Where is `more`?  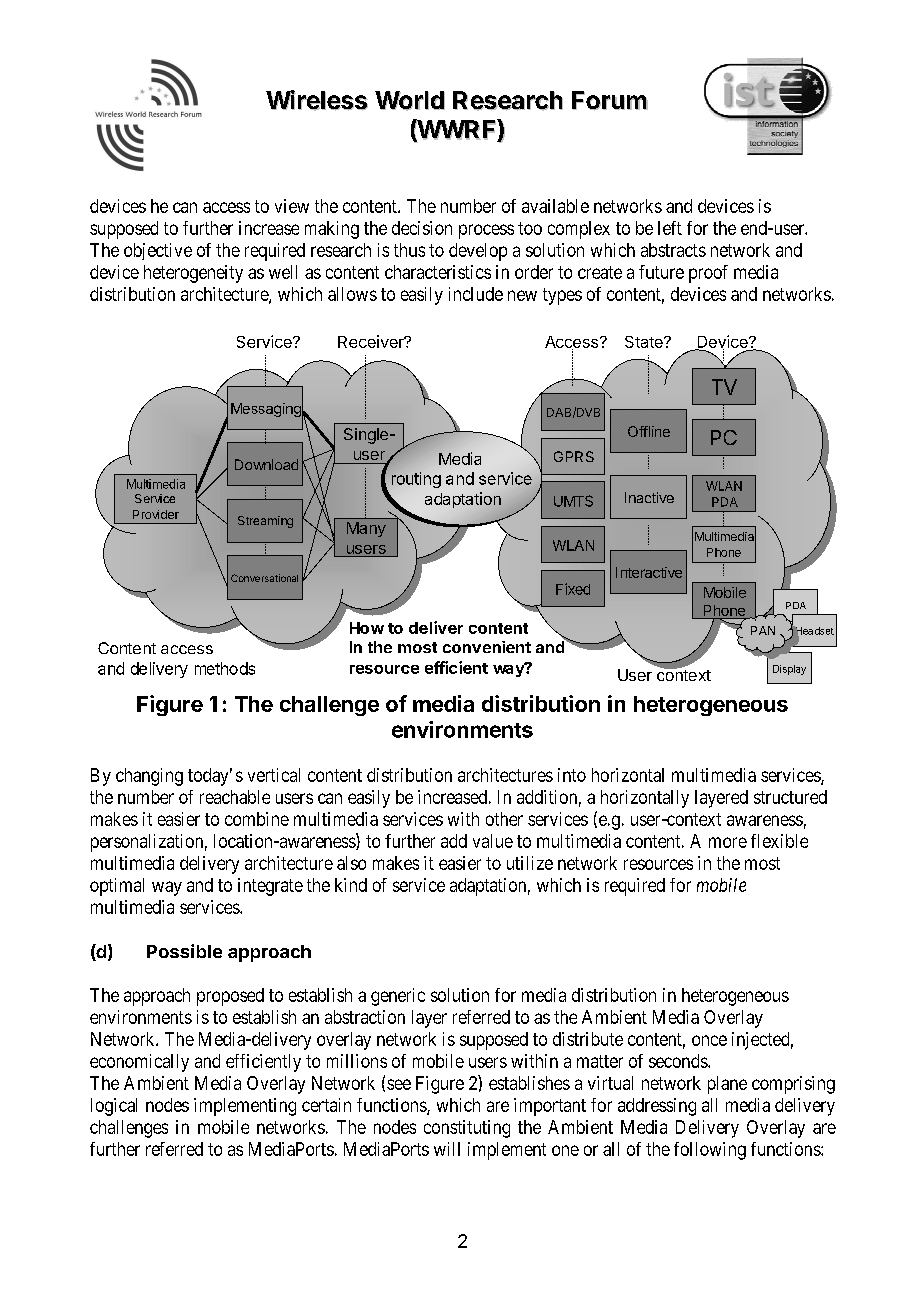 more is located at coordinates (728, 842).
